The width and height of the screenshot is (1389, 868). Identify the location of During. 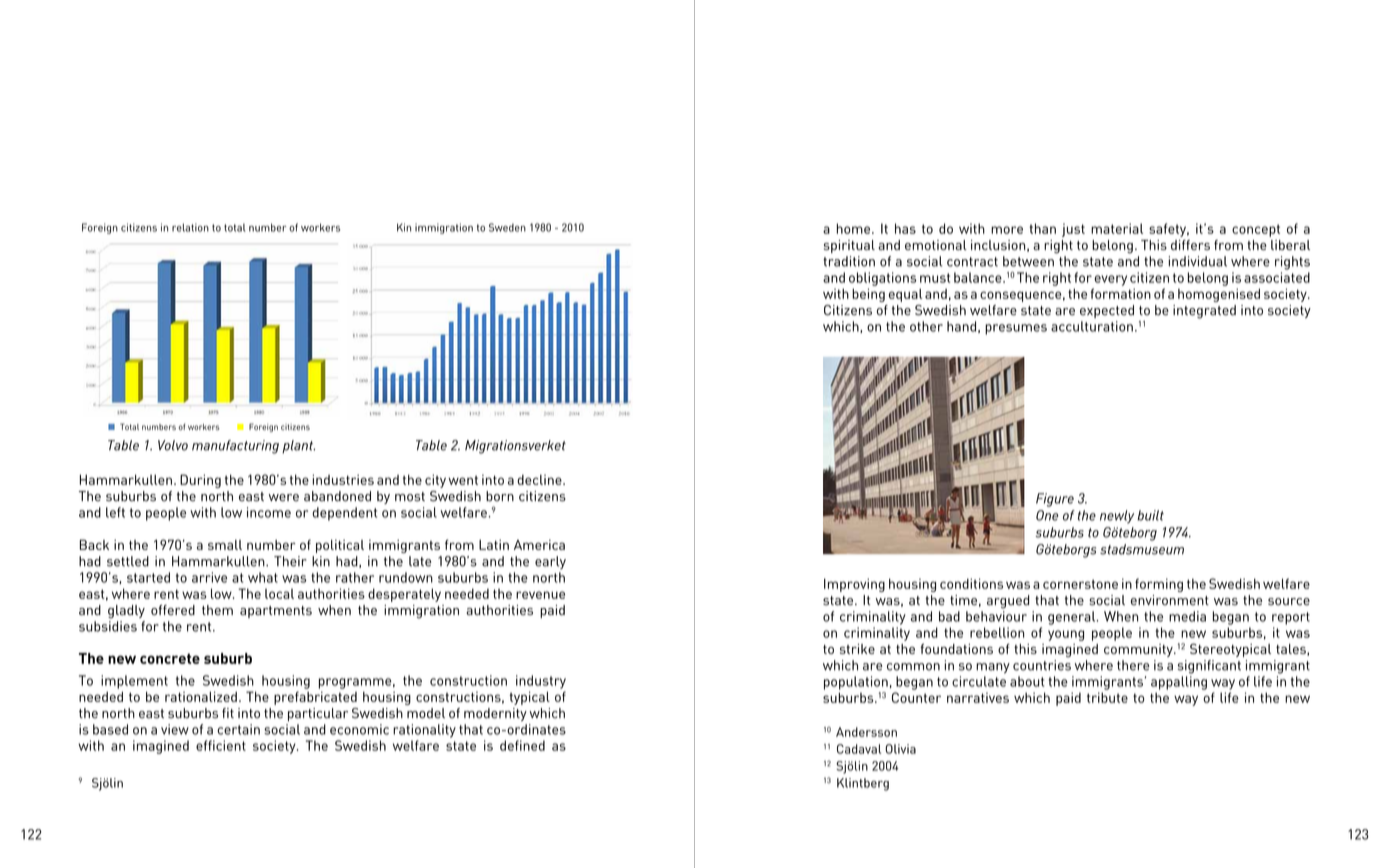
(200, 481).
